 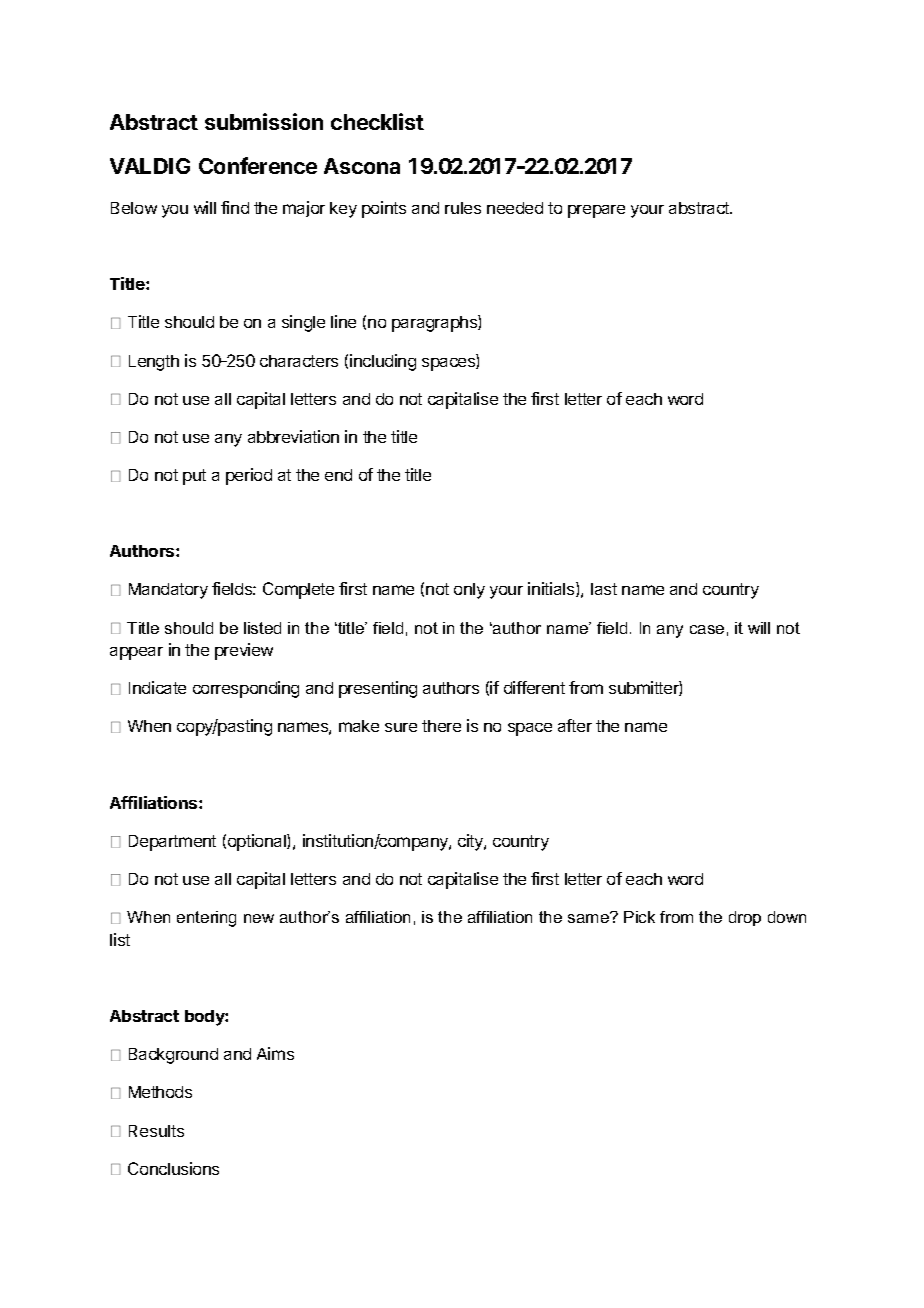 I want to click on case, so click(x=707, y=629).
